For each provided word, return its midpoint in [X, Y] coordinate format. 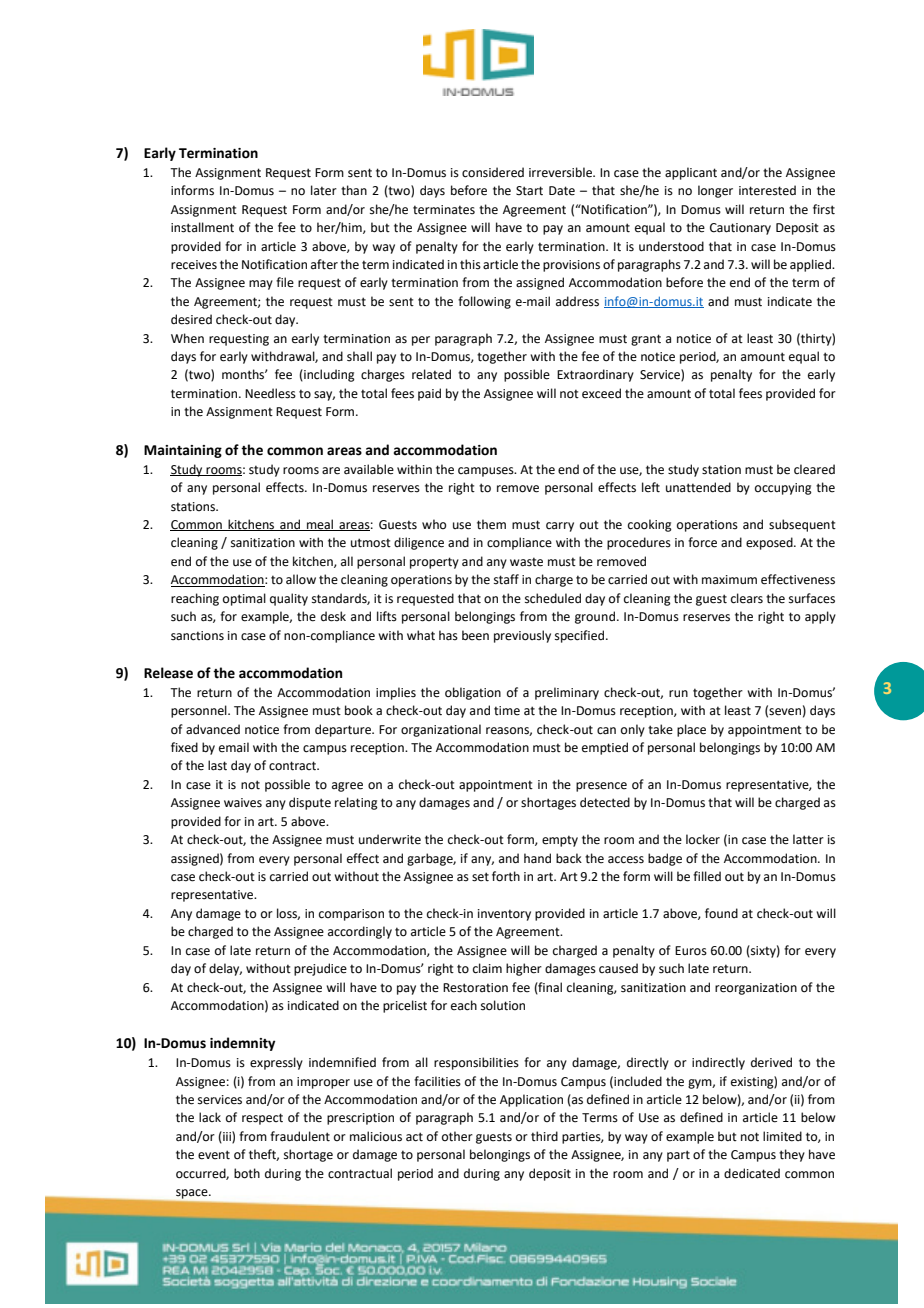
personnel [200, 711]
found [721, 913]
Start [529, 191]
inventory [504, 915]
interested [767, 190]
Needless [270, 393]
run [678, 693]
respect [262, 1119]
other [457, 1136]
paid [429, 394]
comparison [351, 915]
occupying [783, 489]
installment [202, 227]
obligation [473, 693]
